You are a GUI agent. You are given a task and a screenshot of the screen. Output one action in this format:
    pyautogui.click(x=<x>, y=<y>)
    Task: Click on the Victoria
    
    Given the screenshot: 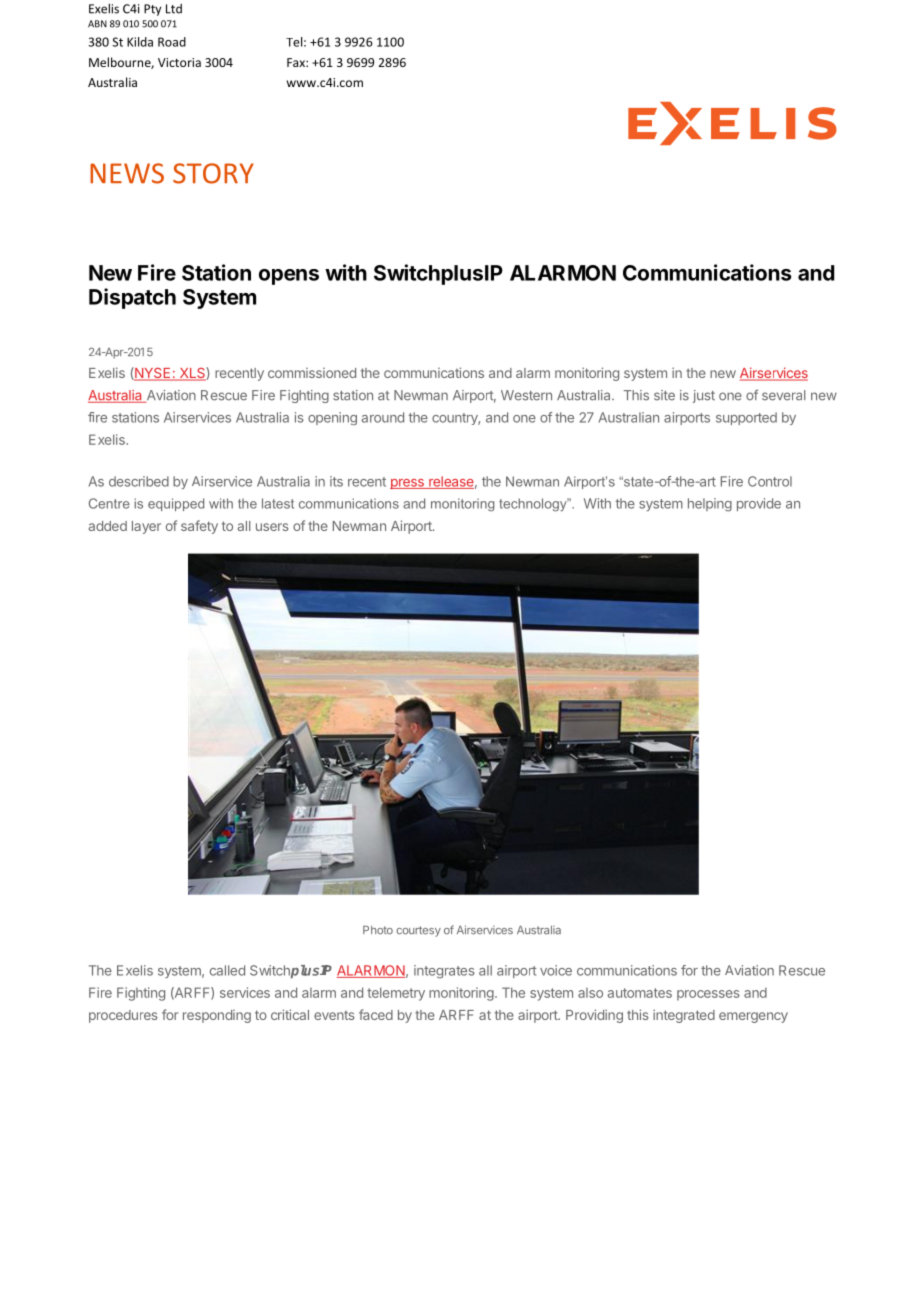 What is the action you would take?
    pyautogui.click(x=179, y=62)
